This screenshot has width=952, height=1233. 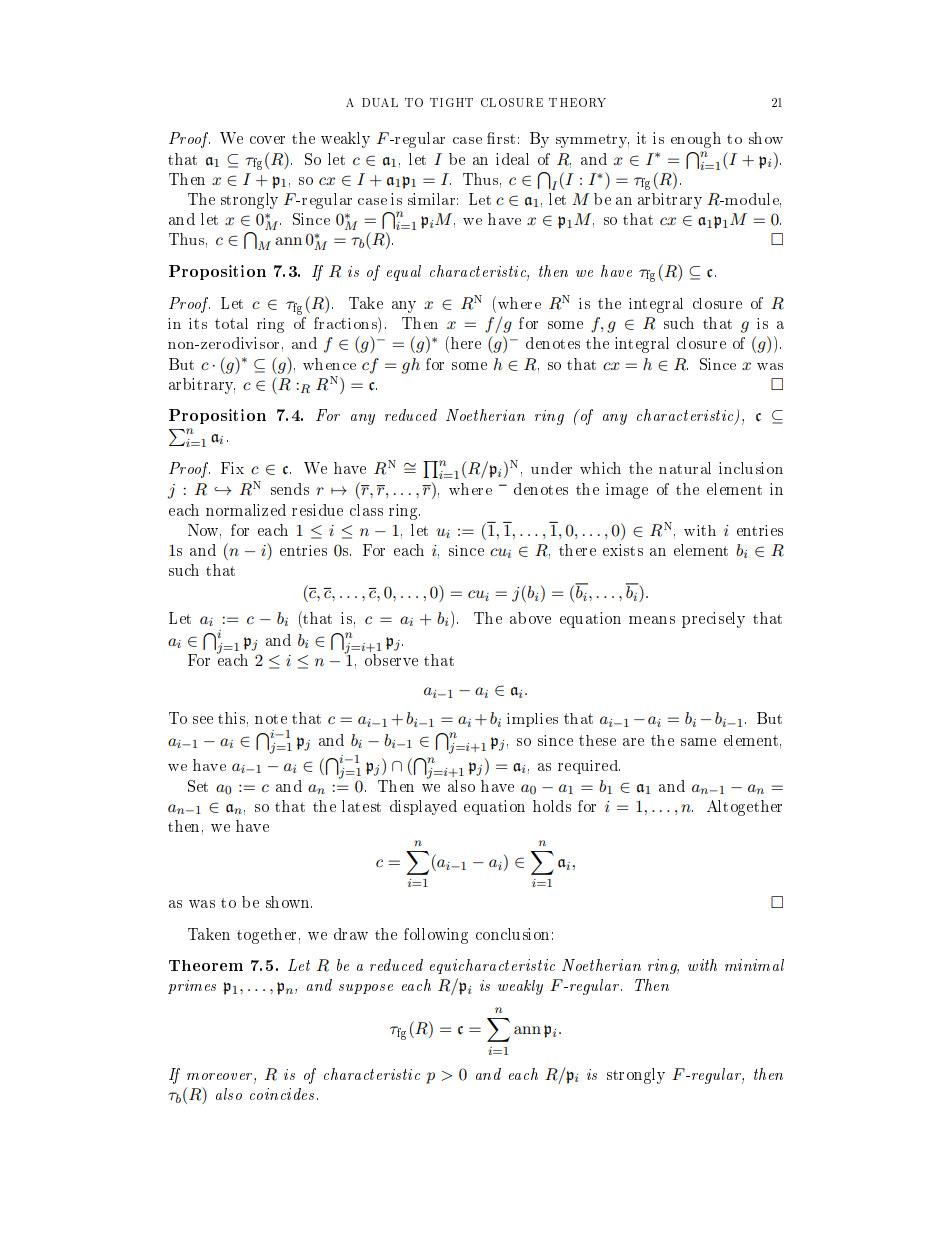 I want to click on Set, so click(x=198, y=786).
